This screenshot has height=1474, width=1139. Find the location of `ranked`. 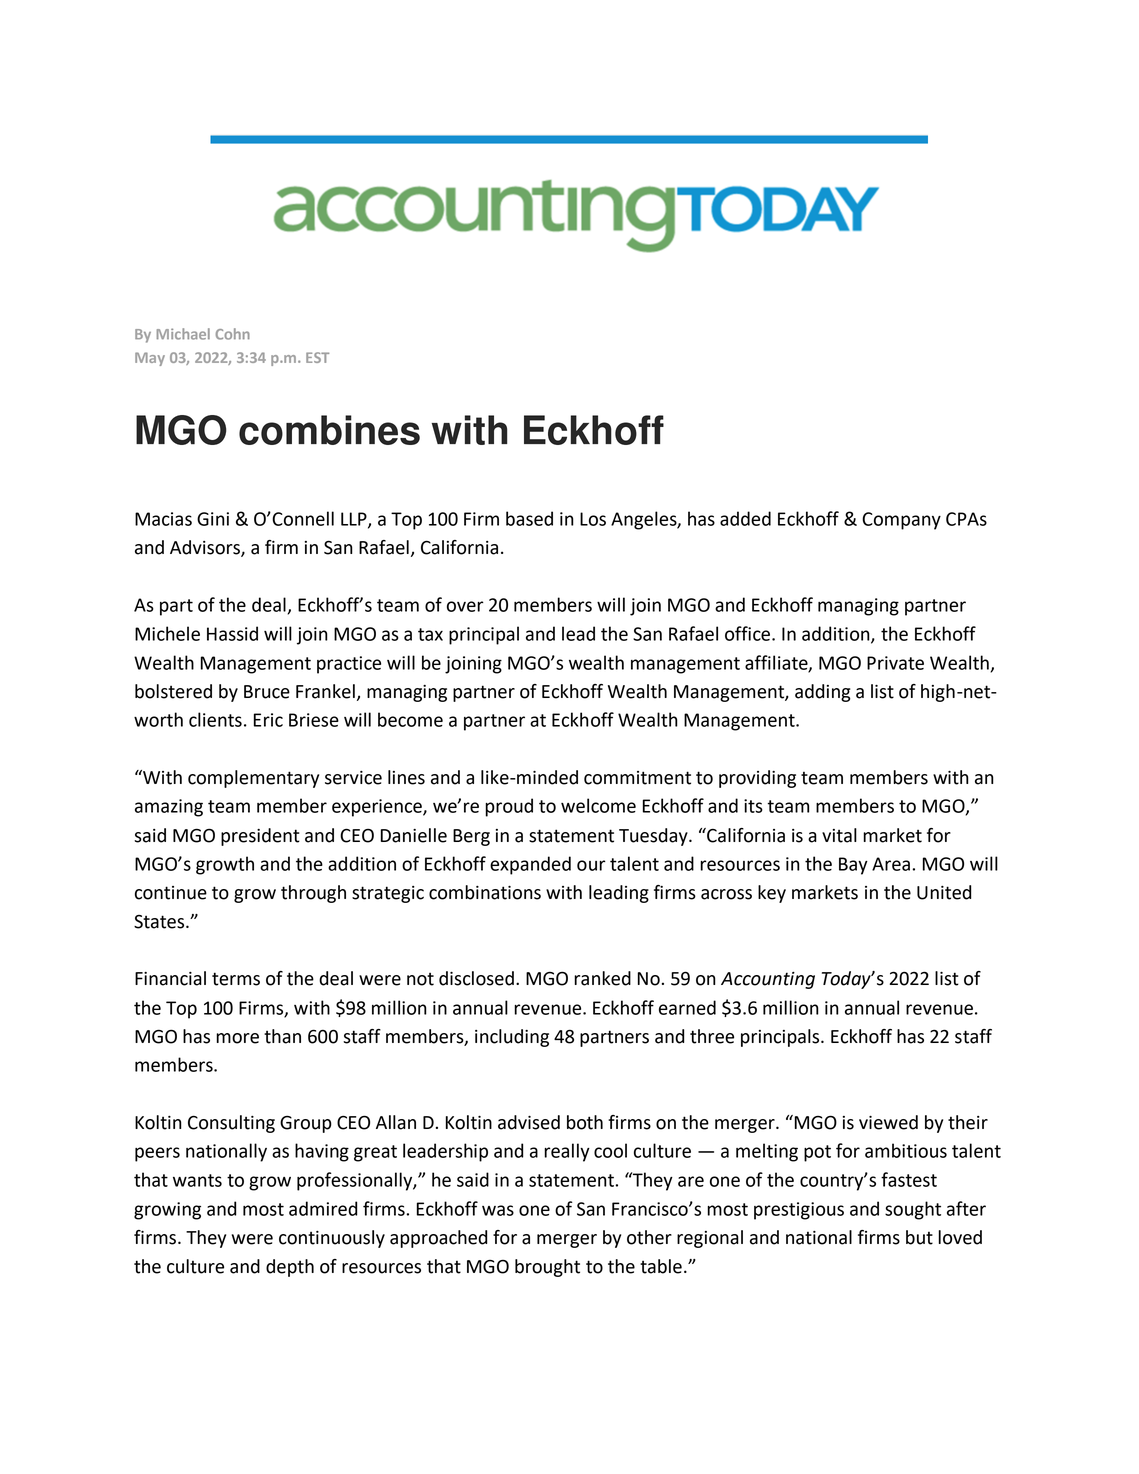

ranked is located at coordinates (602, 978).
